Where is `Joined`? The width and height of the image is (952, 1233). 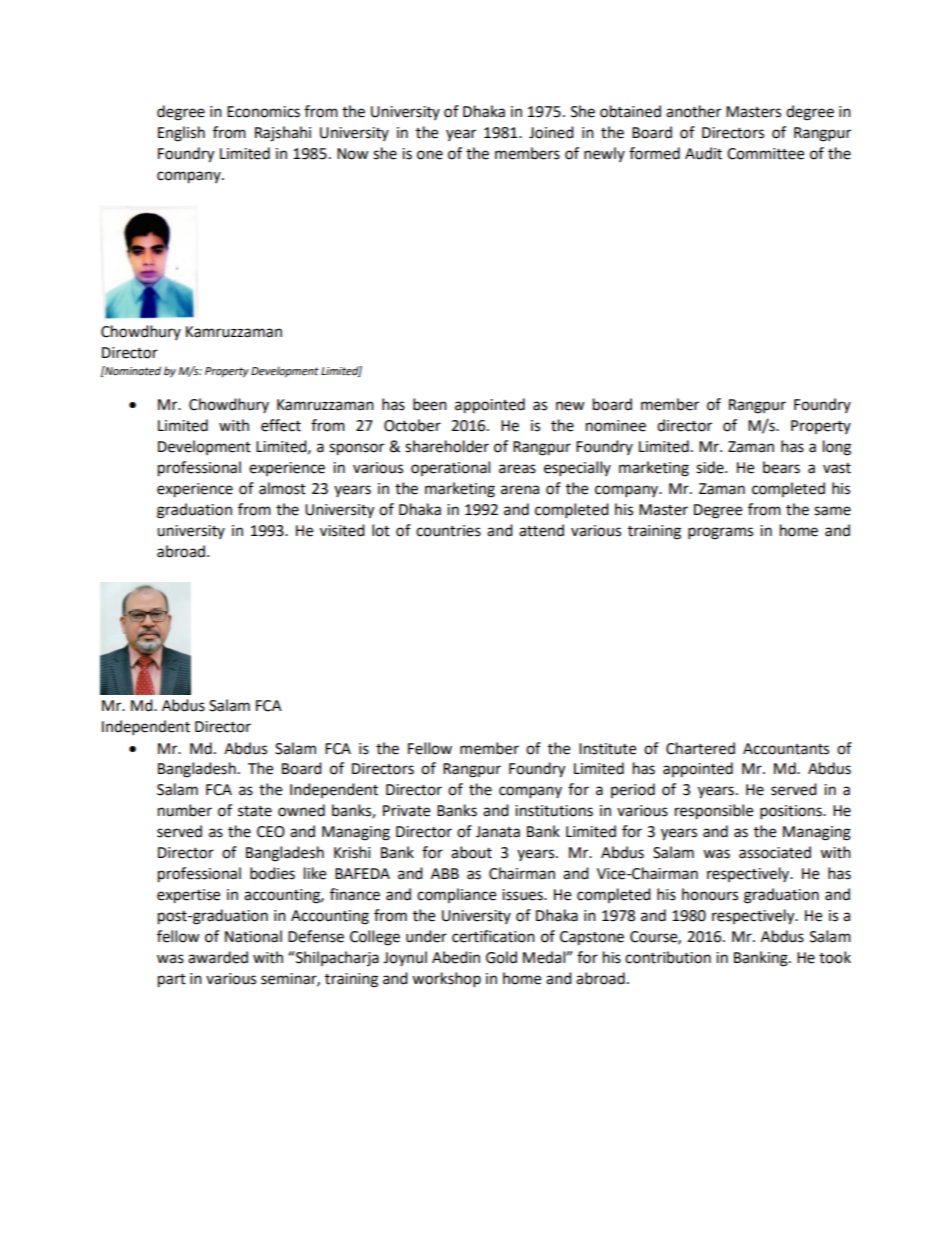 Joined is located at coordinates (551, 132).
